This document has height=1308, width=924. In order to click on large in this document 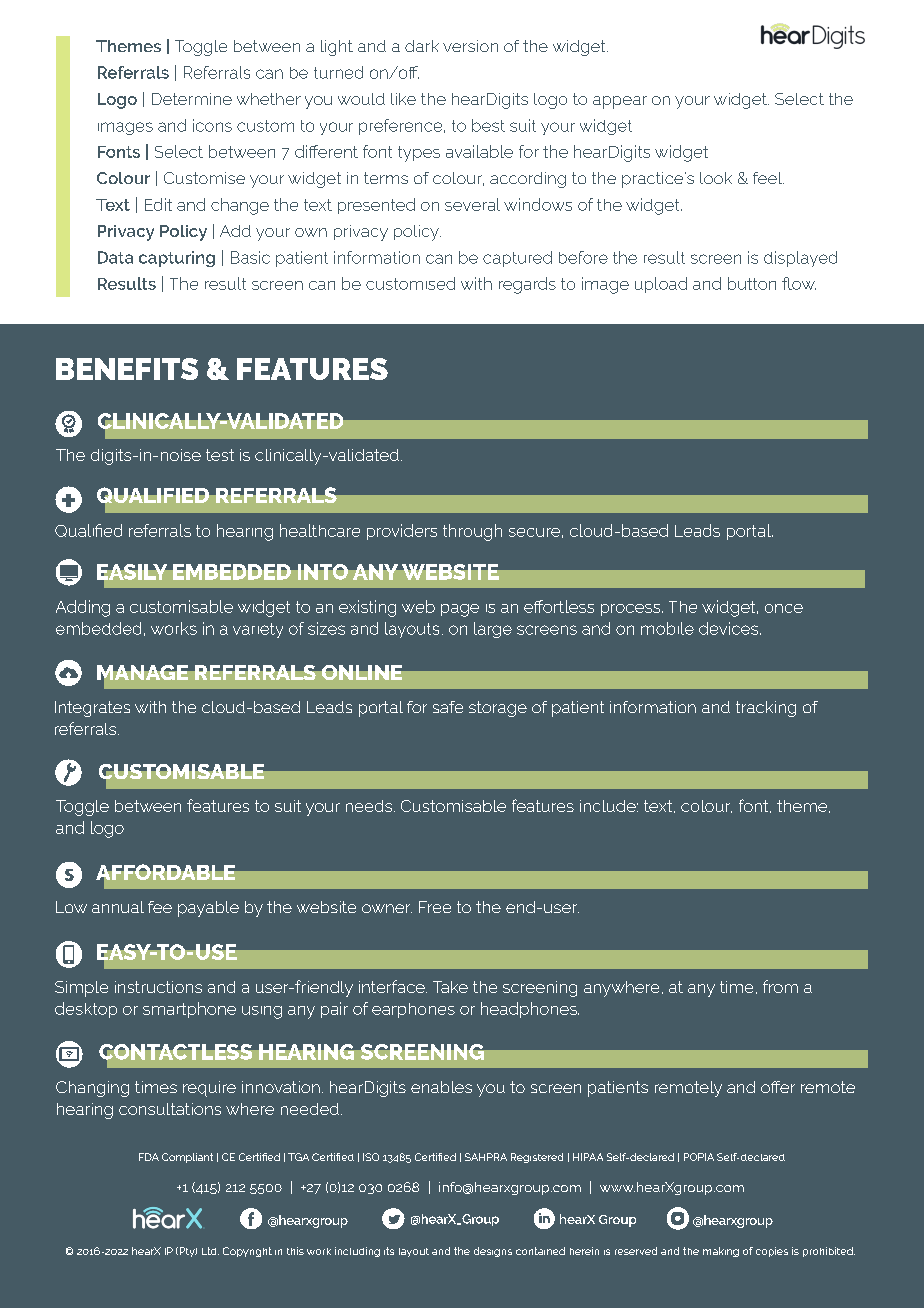, I will do `click(493, 630)`.
